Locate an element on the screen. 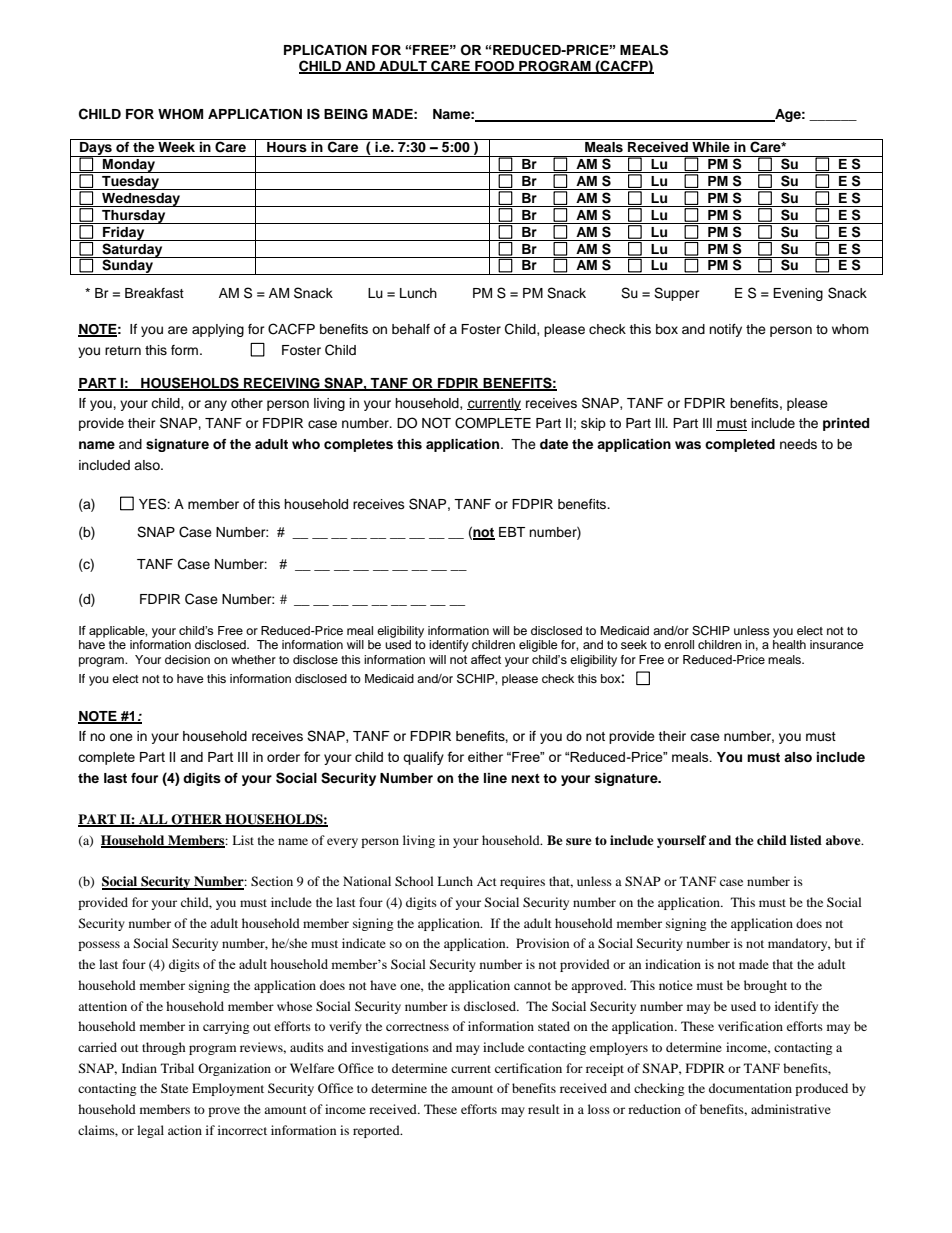 The image size is (952, 1233). health is located at coordinates (789, 644).
